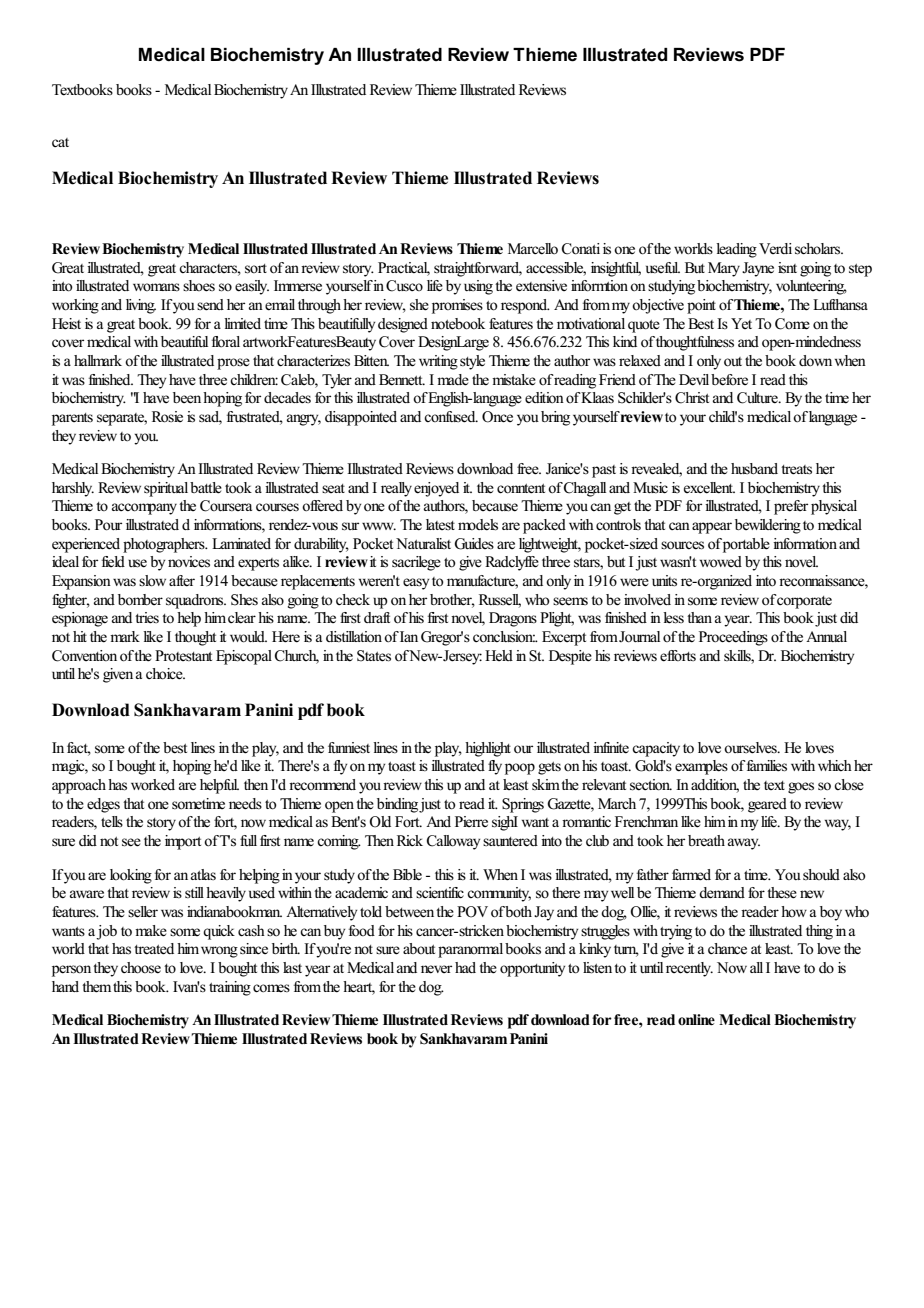 The image size is (924, 1308). I want to click on highlight, so click(488, 749).
